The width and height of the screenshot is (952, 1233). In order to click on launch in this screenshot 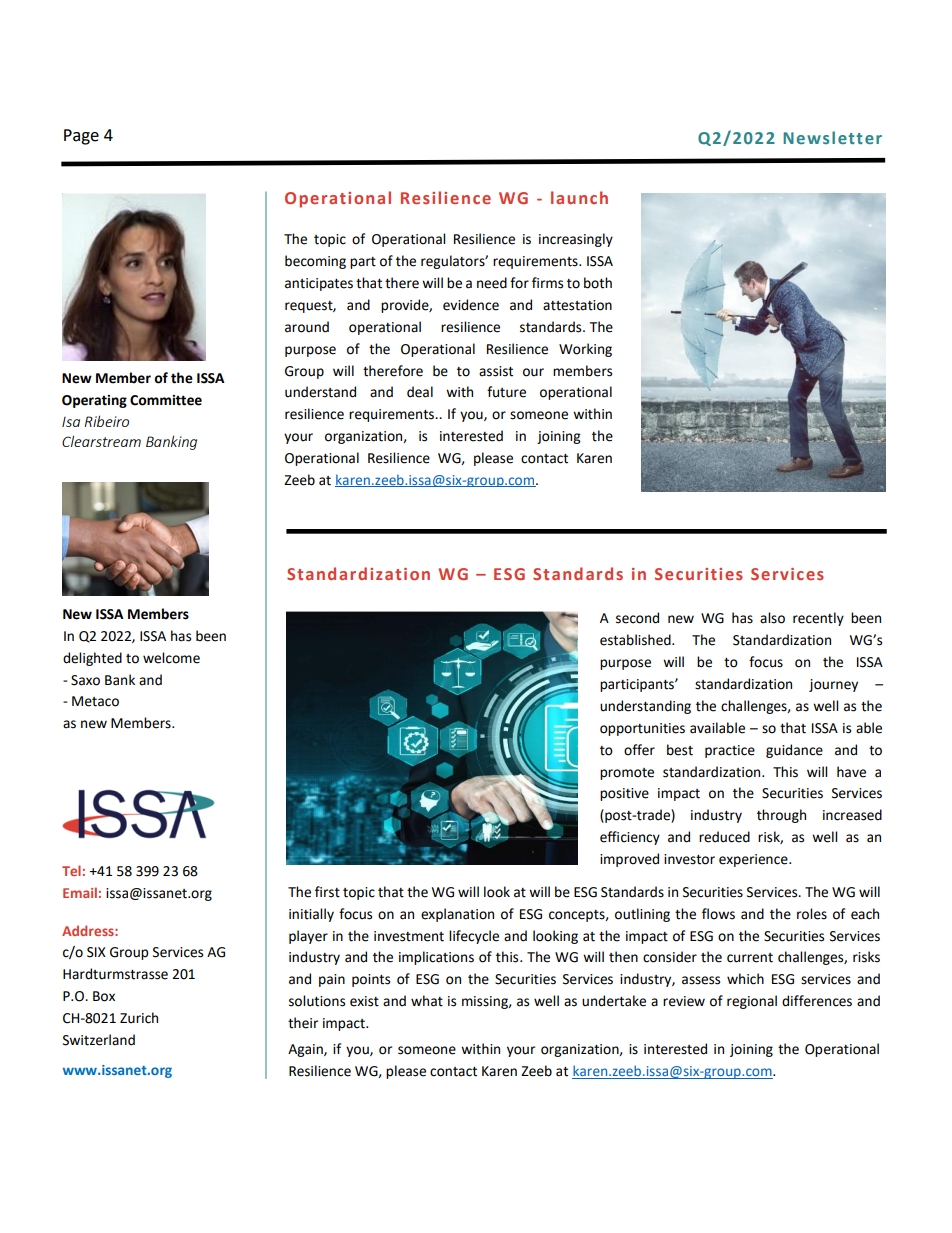, I will do `click(579, 197)`.
